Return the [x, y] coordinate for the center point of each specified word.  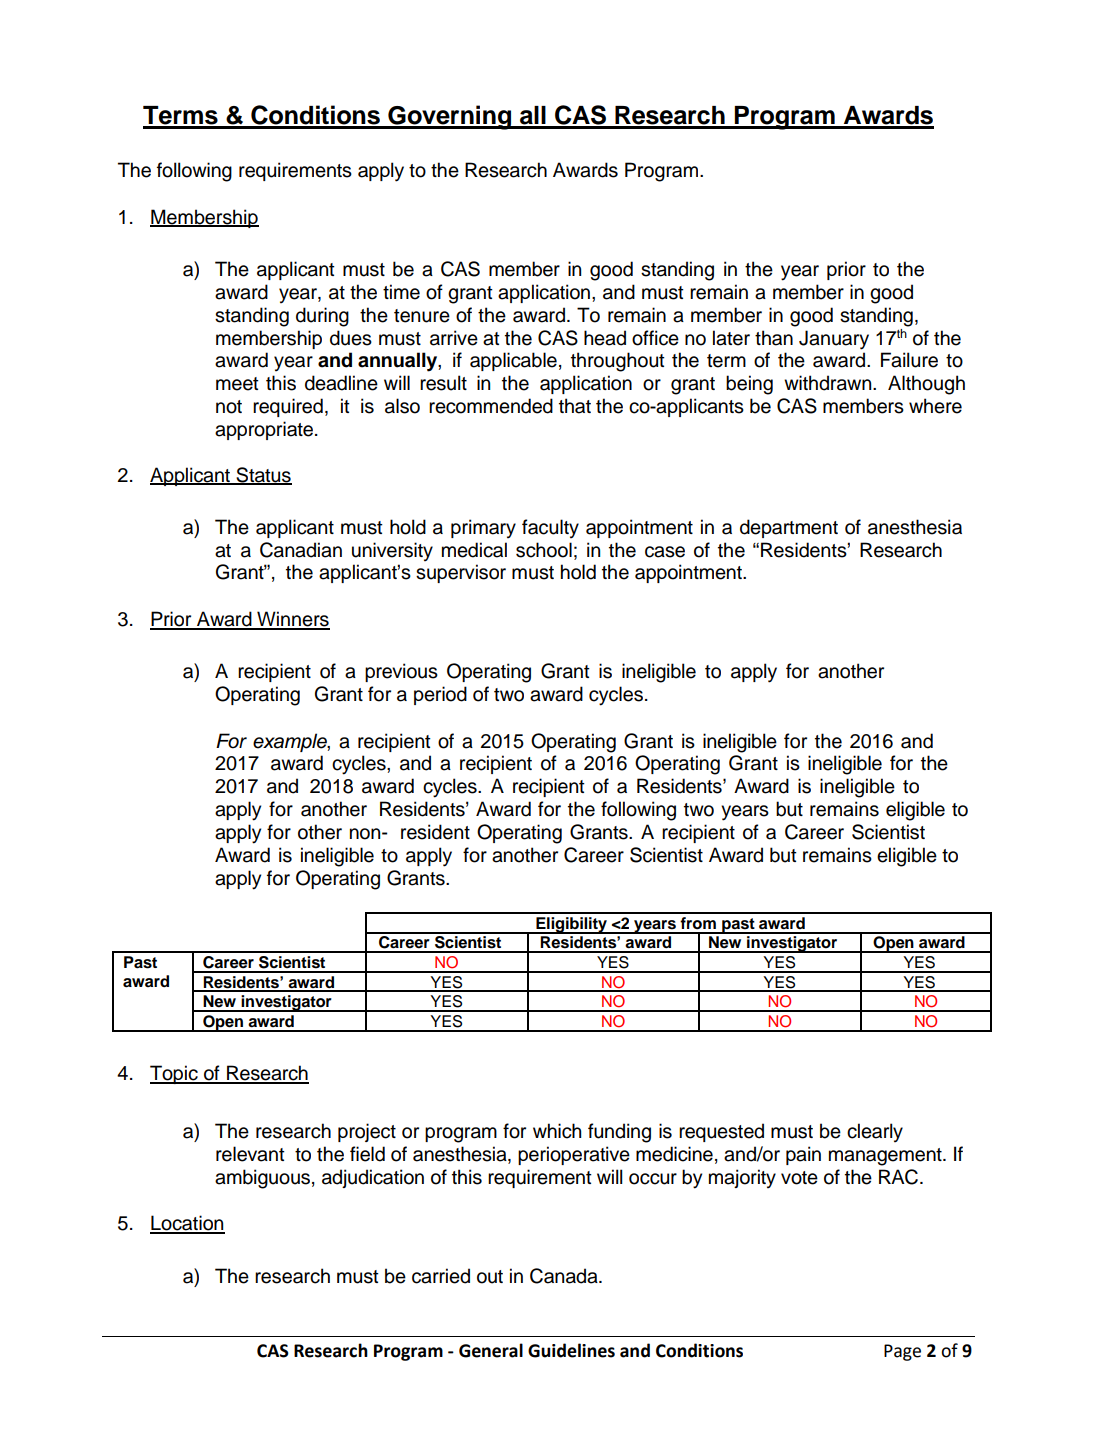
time [401, 292]
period [440, 695]
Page [902, 1352]
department [789, 528]
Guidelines [571, 1350]
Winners [292, 620]
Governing [450, 117]
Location [187, 1224]
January [834, 340]
